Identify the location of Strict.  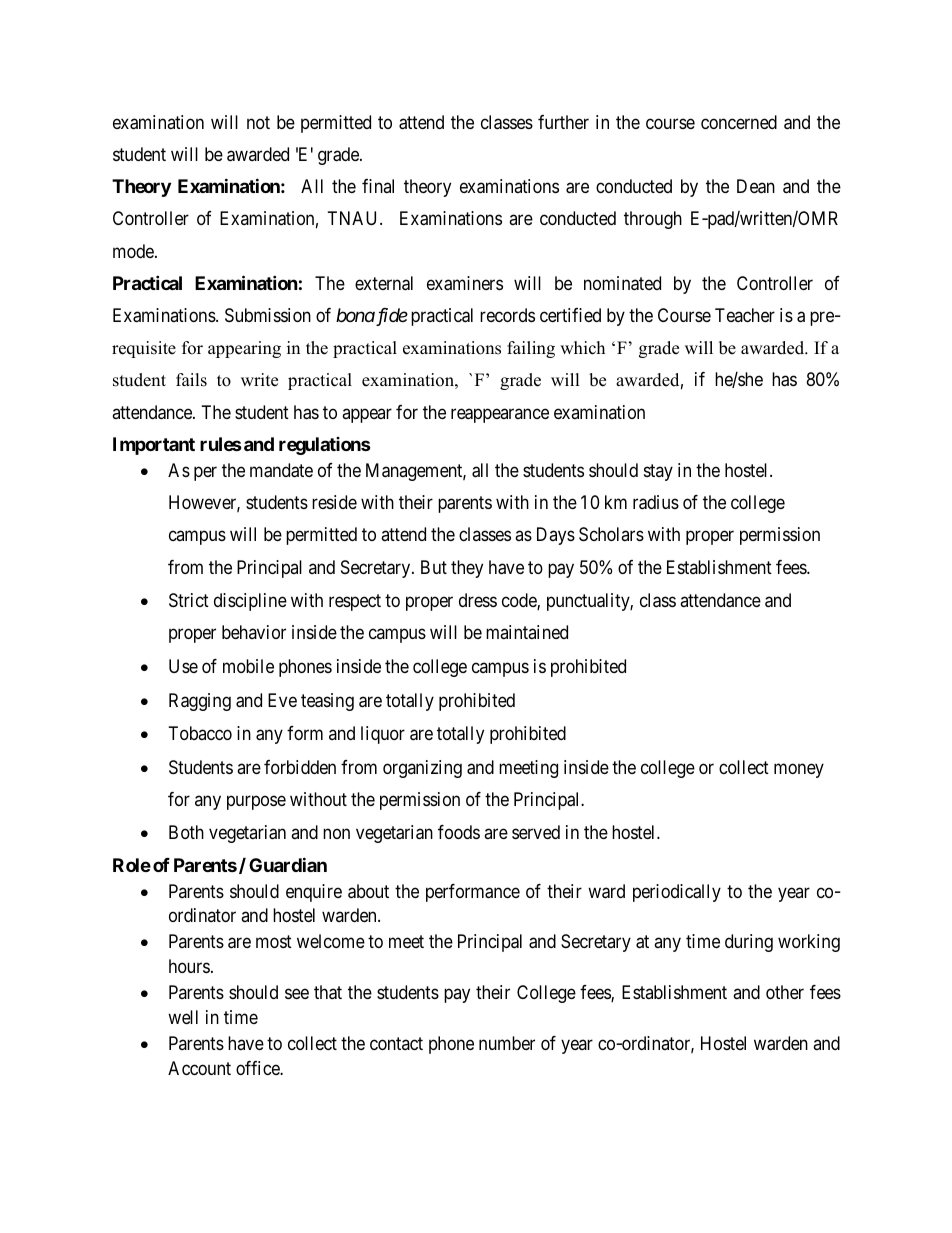
(189, 600).
